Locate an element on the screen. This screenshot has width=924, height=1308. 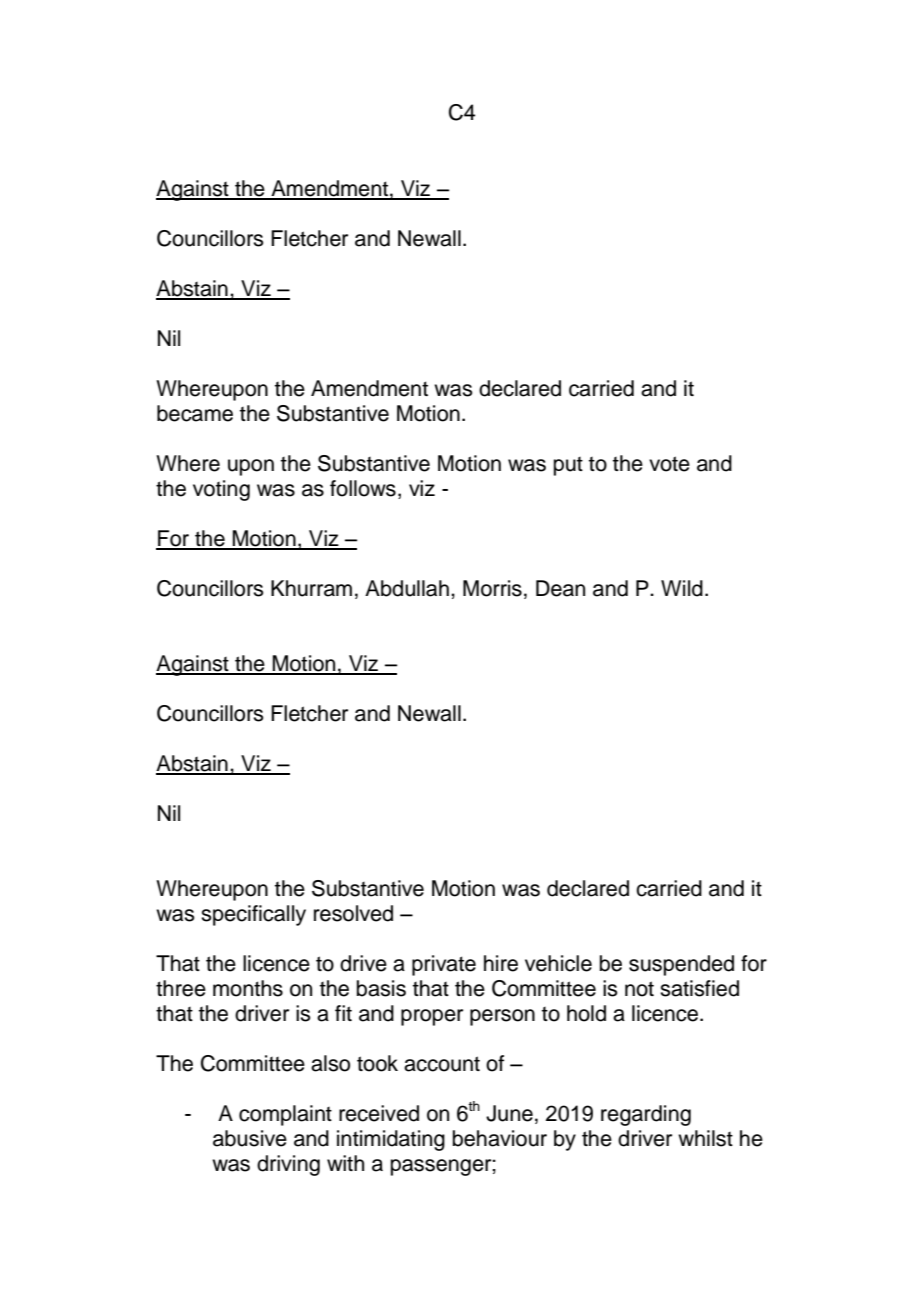
months is located at coordinates (248, 988).
